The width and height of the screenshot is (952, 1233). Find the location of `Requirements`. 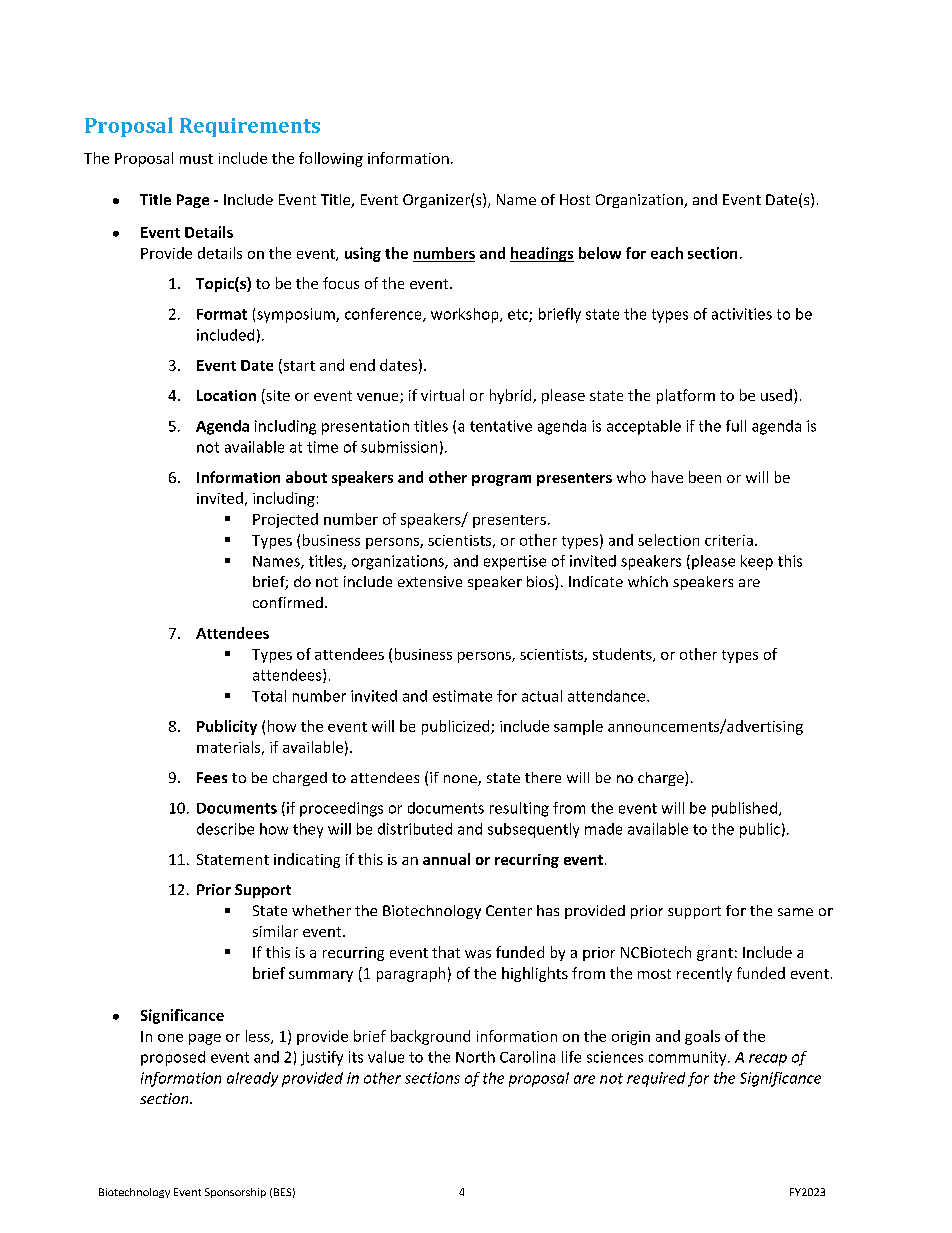

Requirements is located at coordinates (250, 127).
